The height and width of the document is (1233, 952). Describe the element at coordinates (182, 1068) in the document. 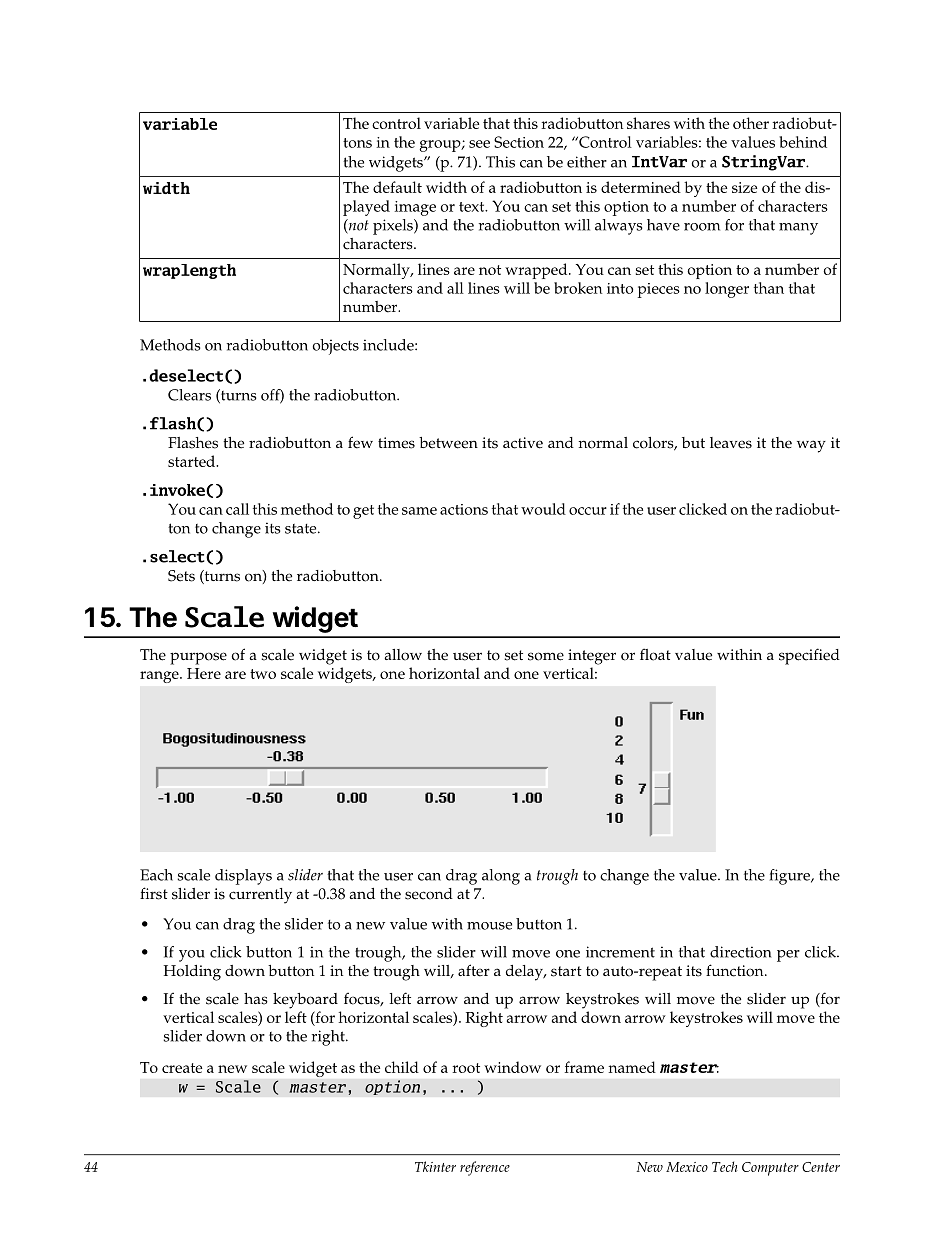

I see `create` at that location.
